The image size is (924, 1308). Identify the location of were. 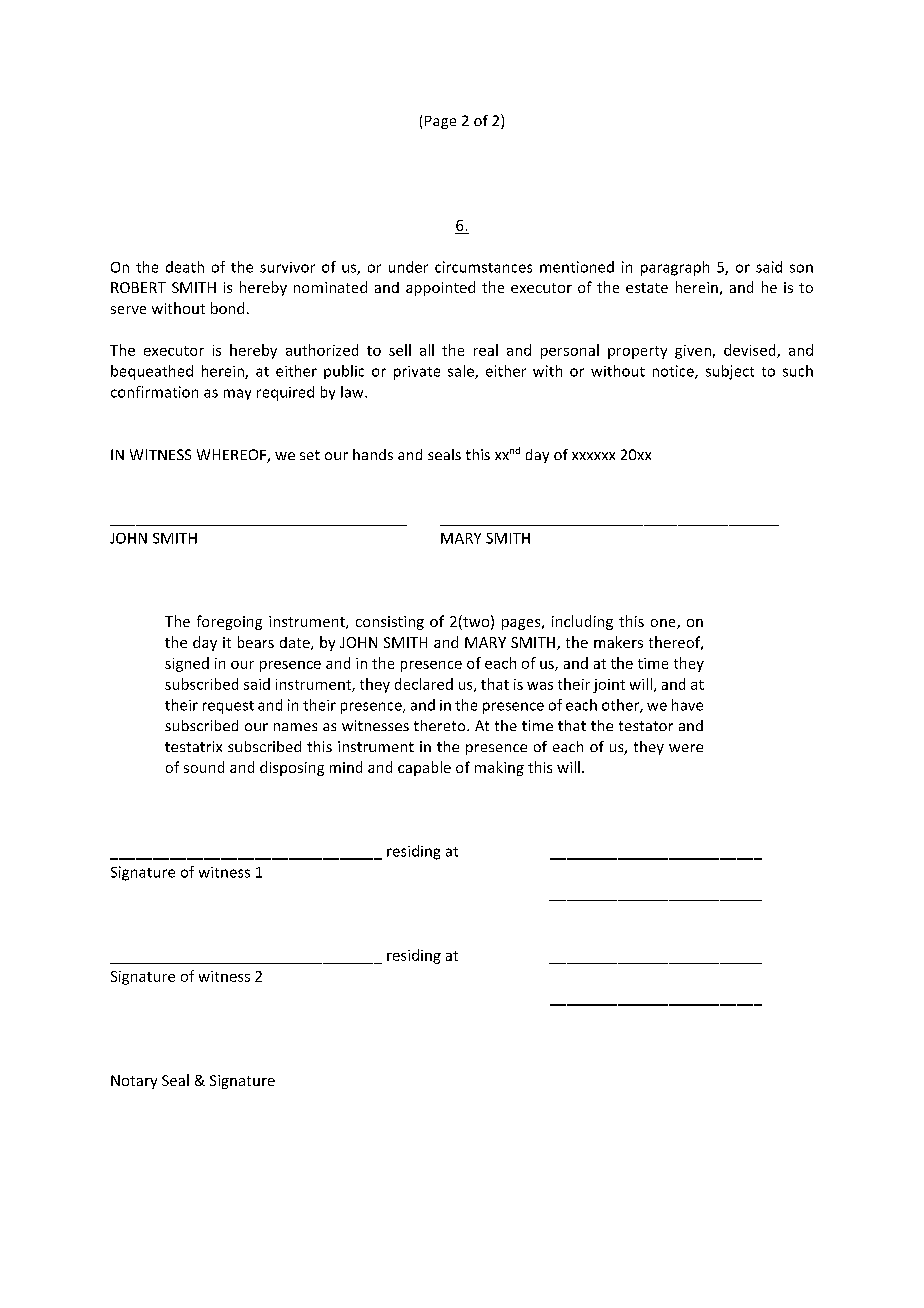
(686, 748).
